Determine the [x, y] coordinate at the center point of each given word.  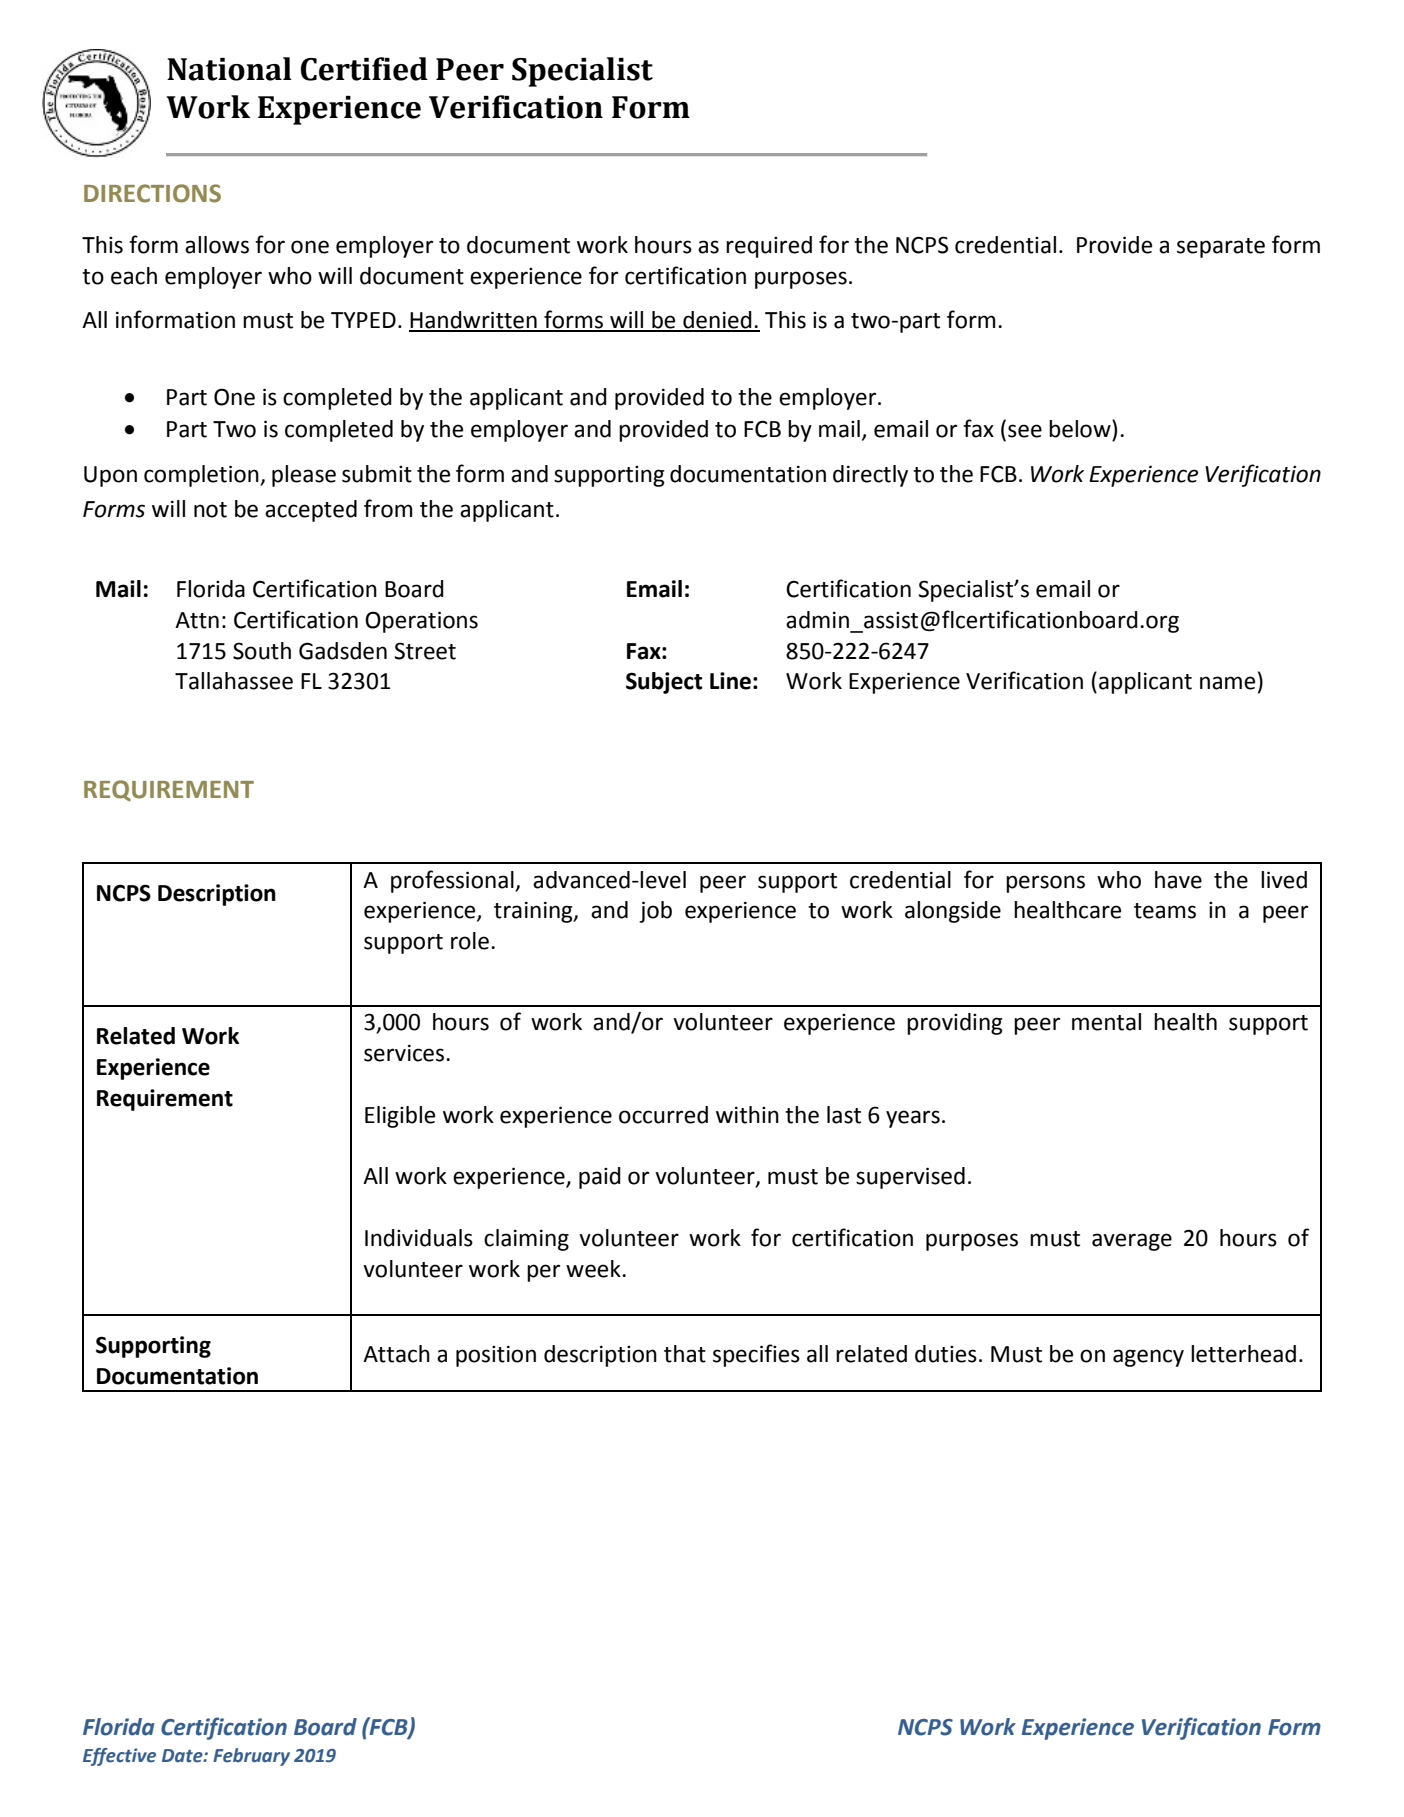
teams [1165, 911]
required [769, 247]
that [685, 1354]
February [251, 1757]
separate [1221, 248]
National [229, 69]
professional [453, 881]
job [655, 912]
